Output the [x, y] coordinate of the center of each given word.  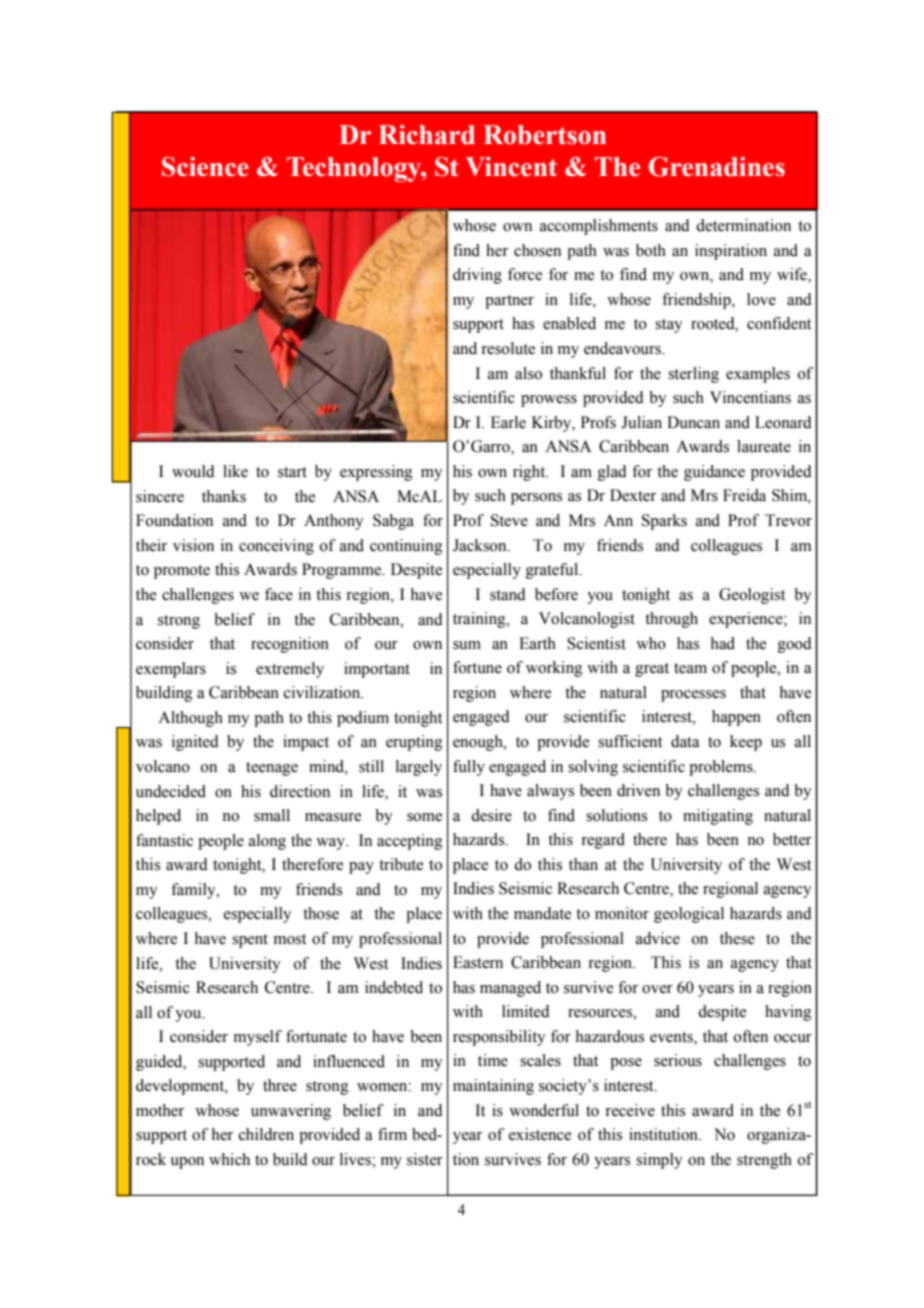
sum [467, 645]
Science [205, 167]
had [723, 643]
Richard [427, 135]
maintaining [493, 1087]
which [229, 1159]
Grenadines [717, 167]
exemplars [171, 670]
